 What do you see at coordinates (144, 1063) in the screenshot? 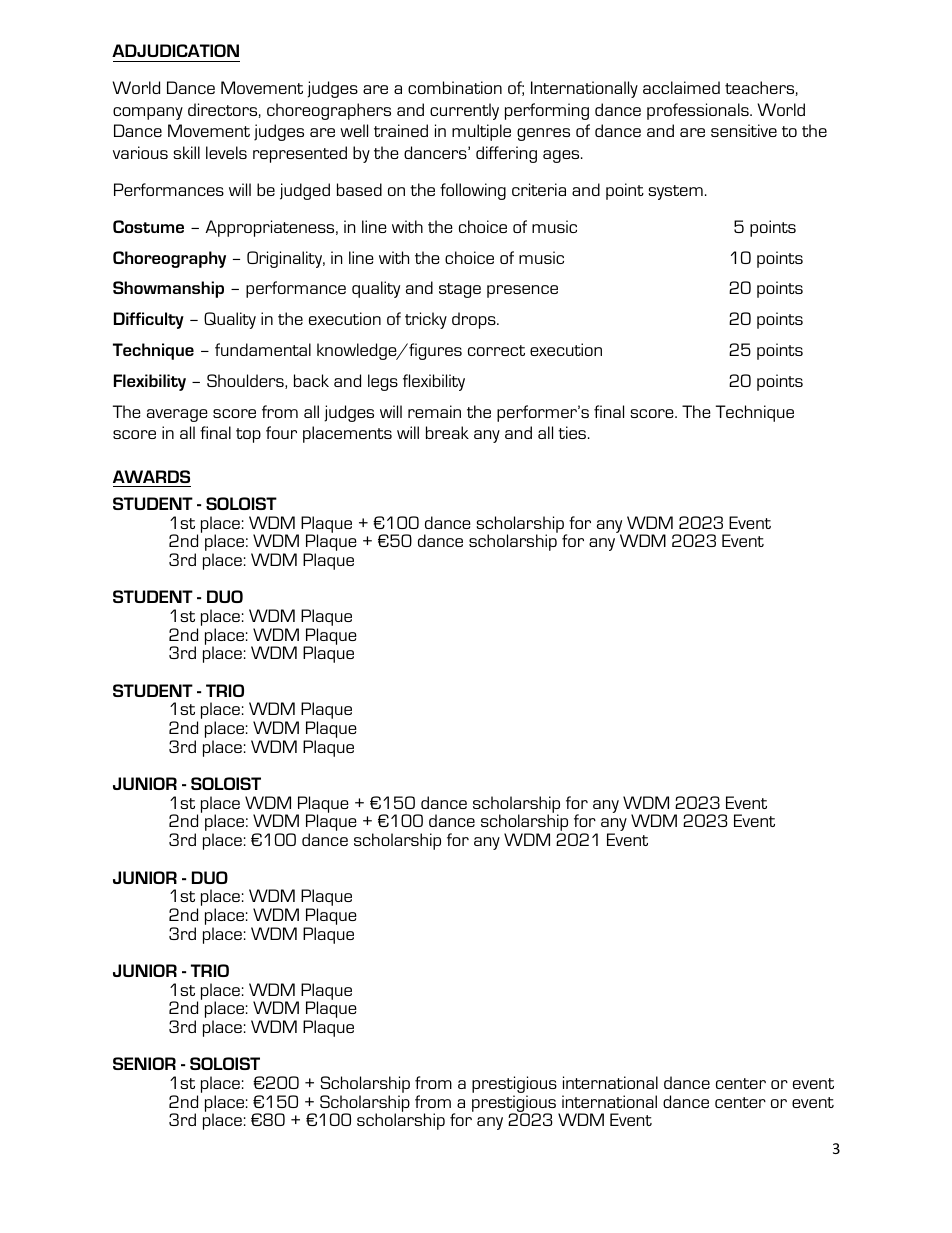
I see `SENIOR` at bounding box center [144, 1063].
